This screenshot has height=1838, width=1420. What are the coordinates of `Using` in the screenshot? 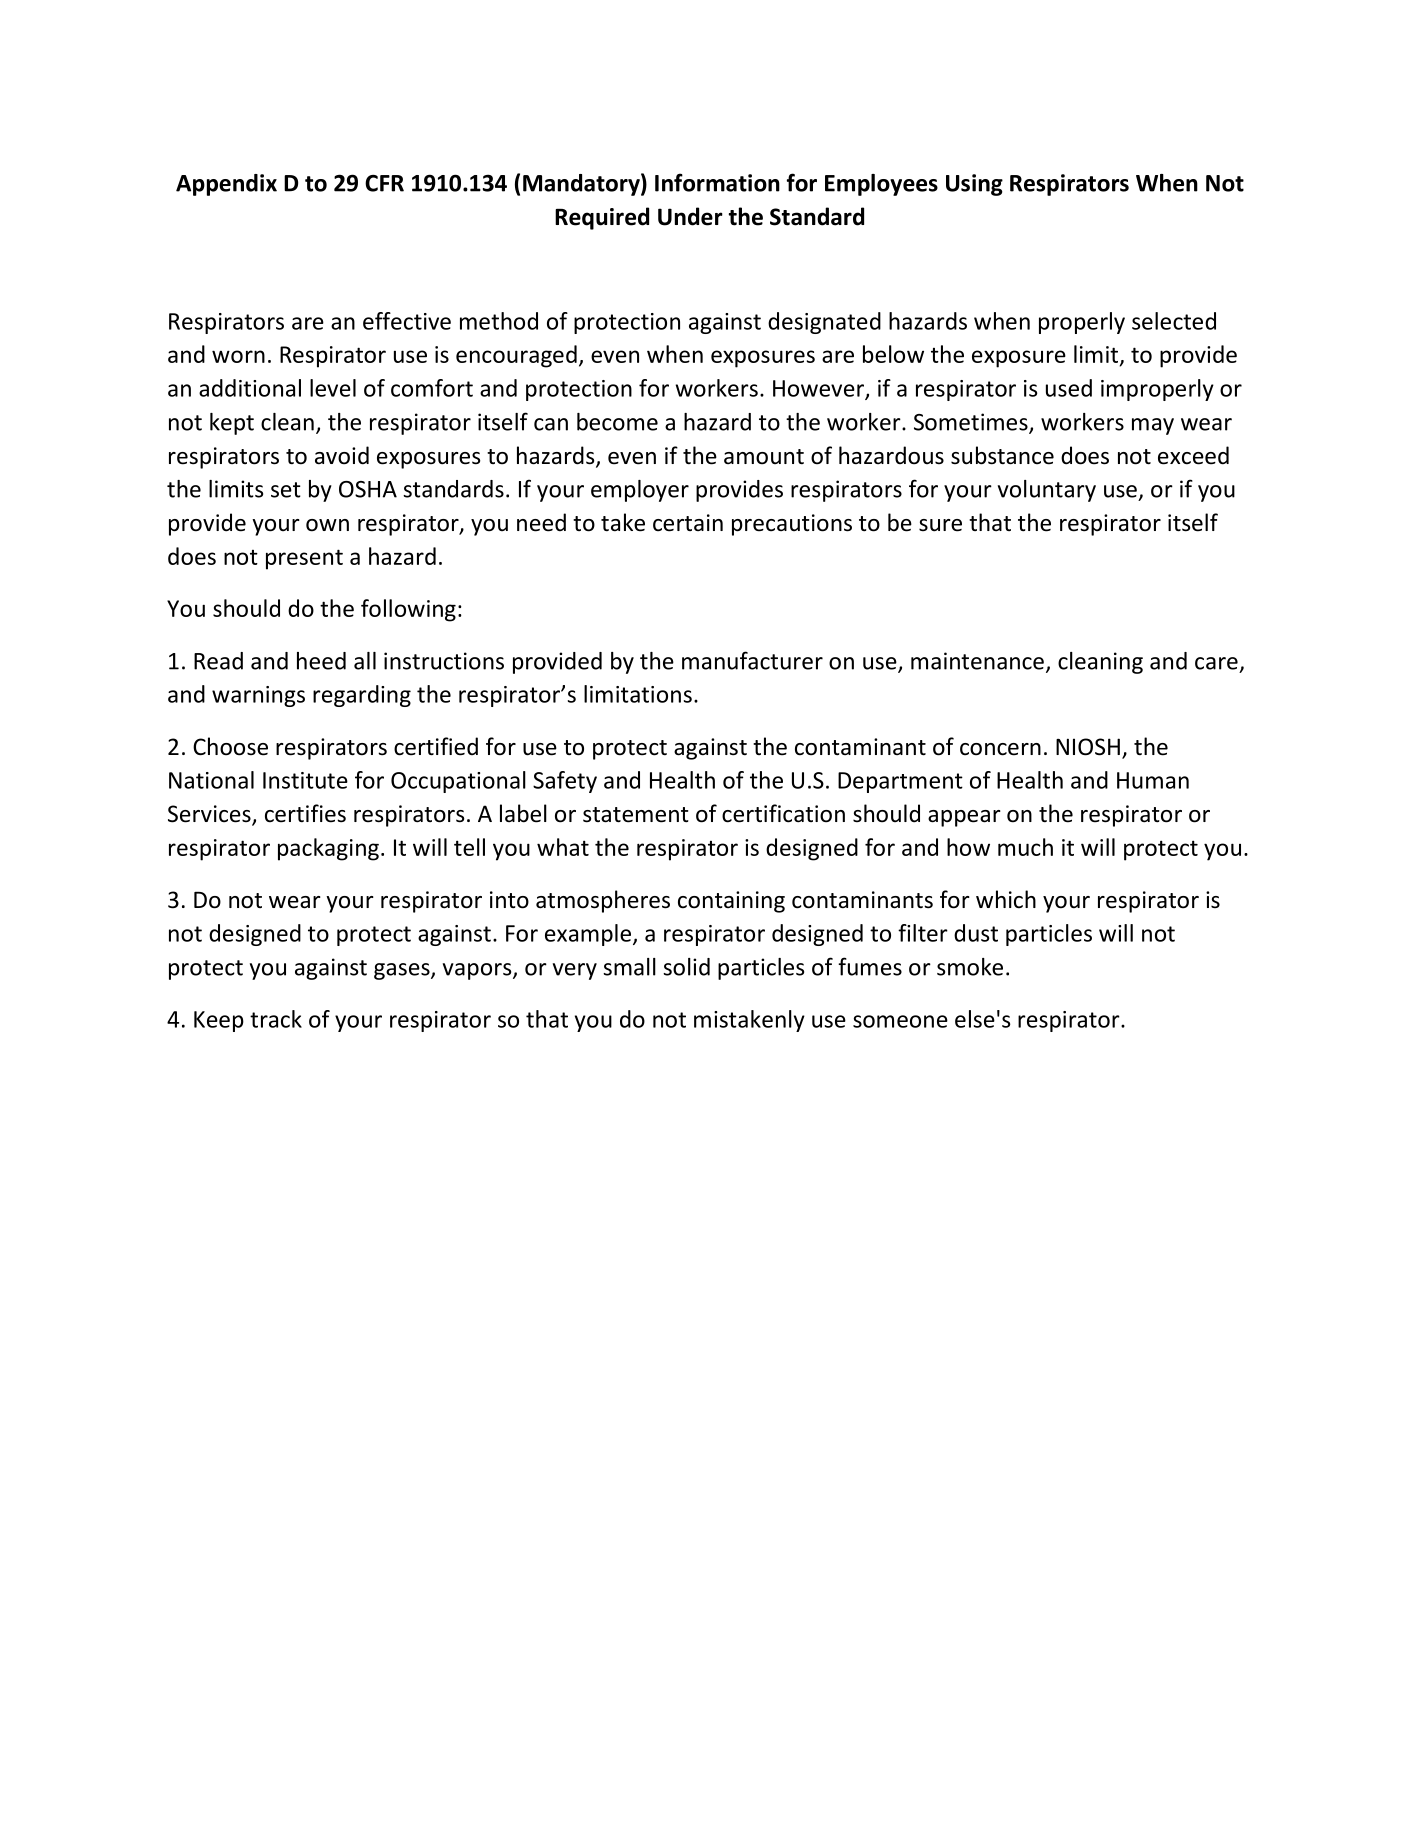 It's located at (974, 185).
